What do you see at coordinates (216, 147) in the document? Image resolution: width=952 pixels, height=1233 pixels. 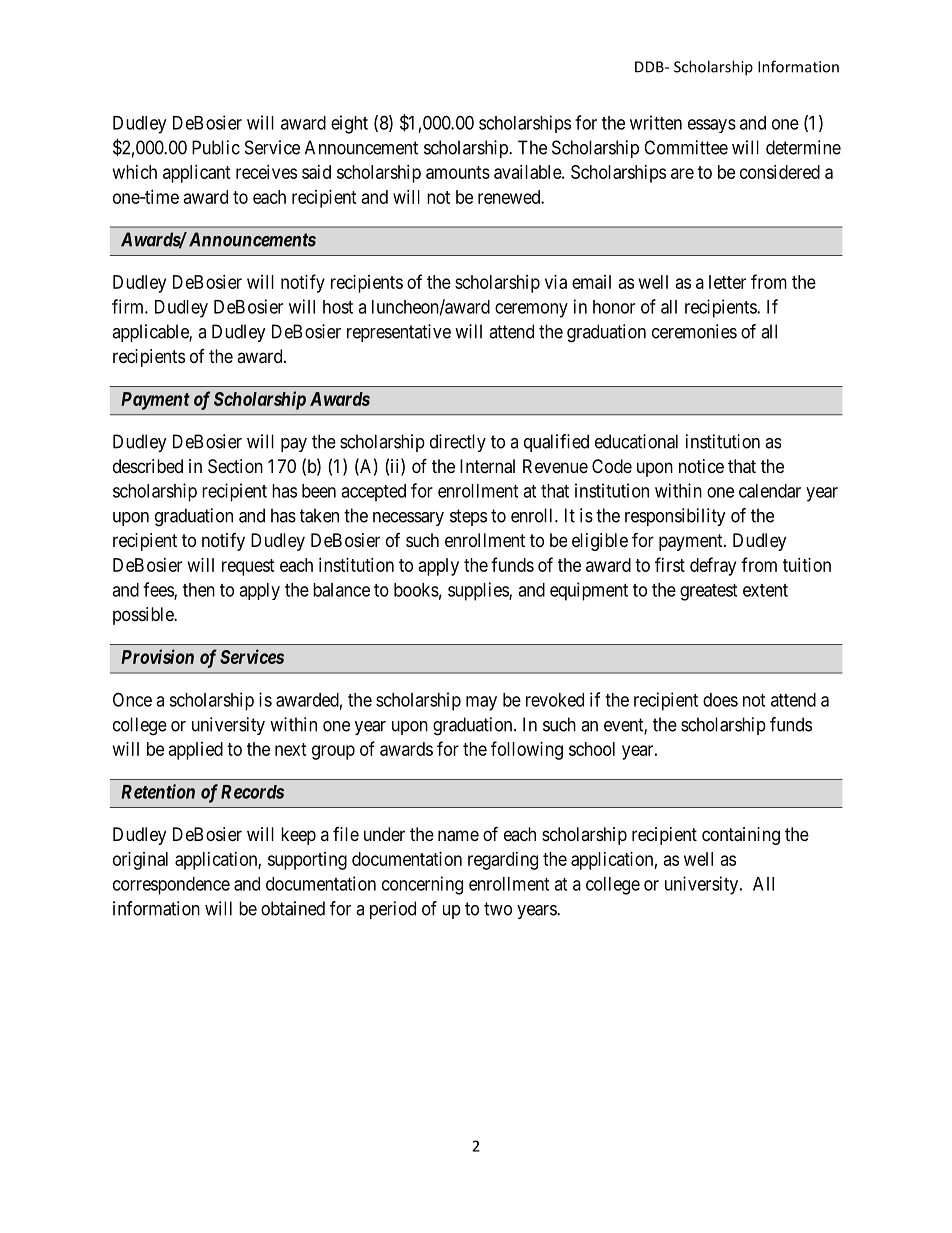 I see `Public` at bounding box center [216, 147].
